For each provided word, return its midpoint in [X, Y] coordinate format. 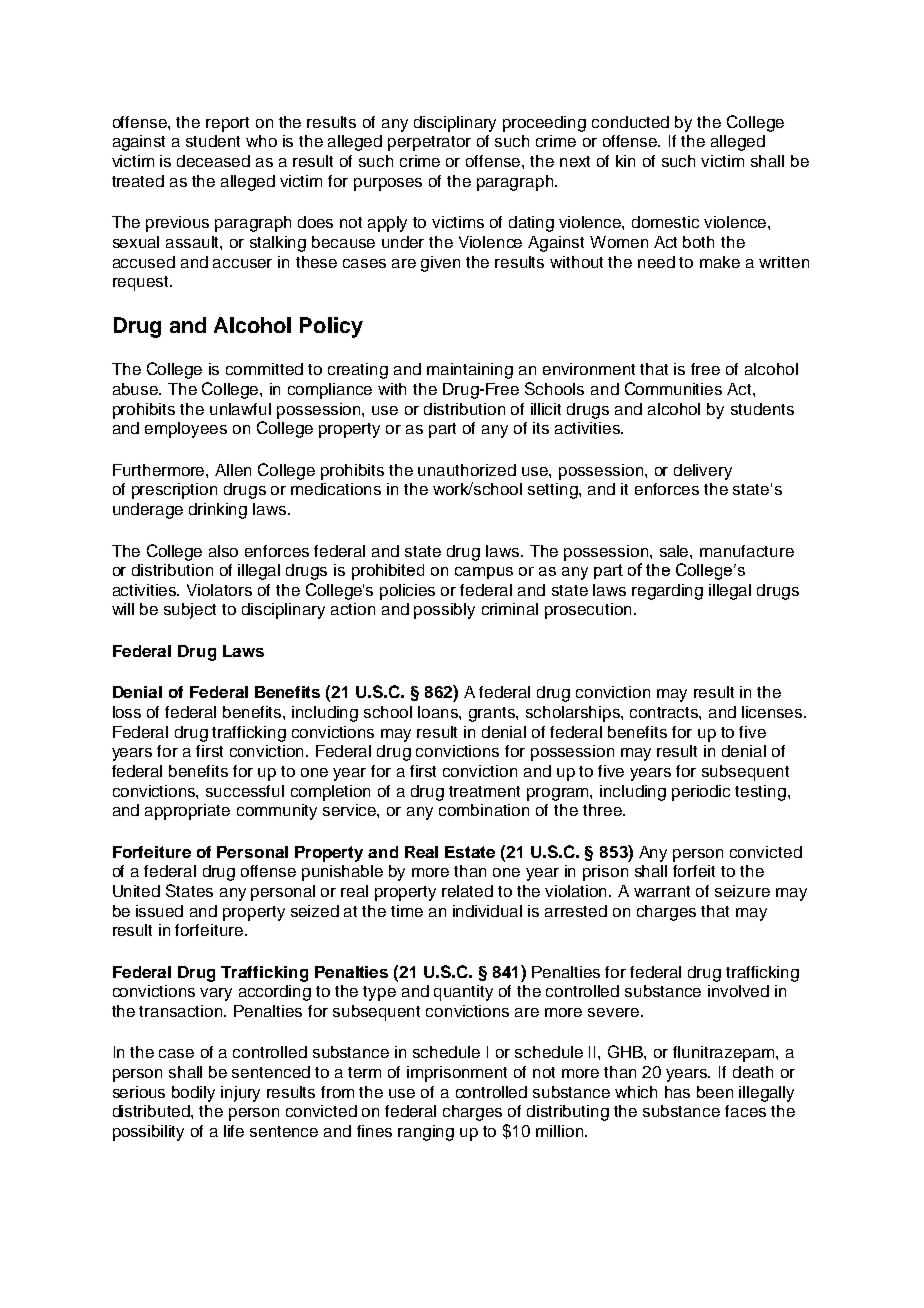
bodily [193, 1094]
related [467, 891]
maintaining [470, 371]
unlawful [240, 409]
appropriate [187, 812]
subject [190, 611]
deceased [213, 161]
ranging [426, 1133]
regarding [667, 592]
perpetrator [429, 143]
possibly [444, 611]
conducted [630, 122]
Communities [673, 388]
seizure [742, 891]
